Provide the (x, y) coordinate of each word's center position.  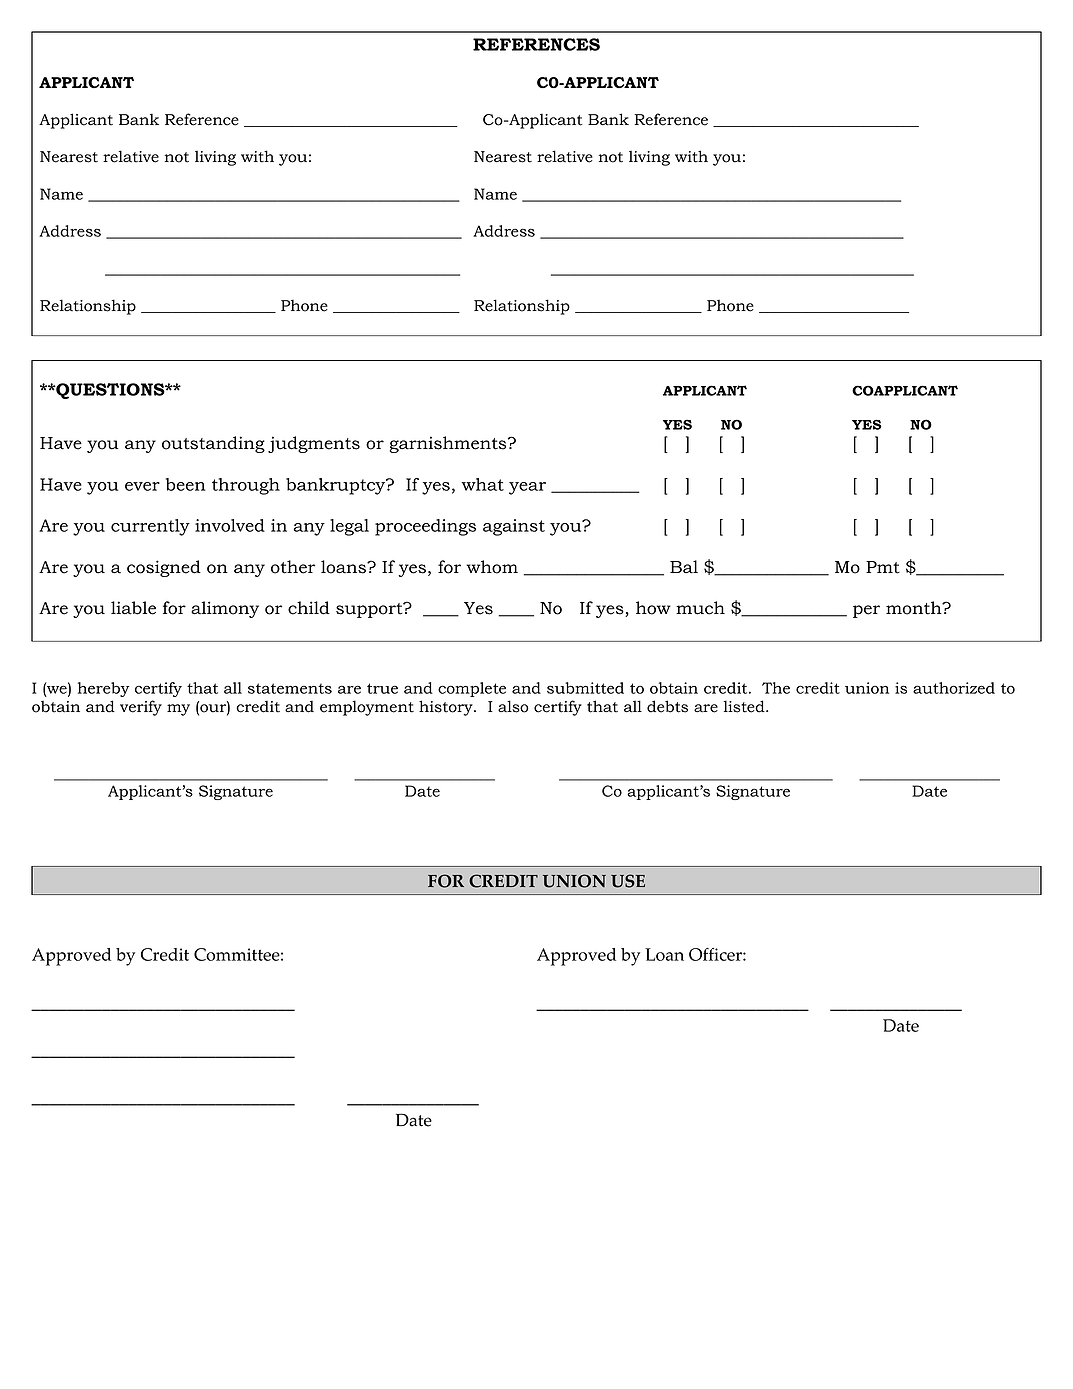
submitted (585, 688)
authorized (954, 688)
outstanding (213, 444)
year (527, 488)
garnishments (449, 444)
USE (628, 881)
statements (290, 688)
